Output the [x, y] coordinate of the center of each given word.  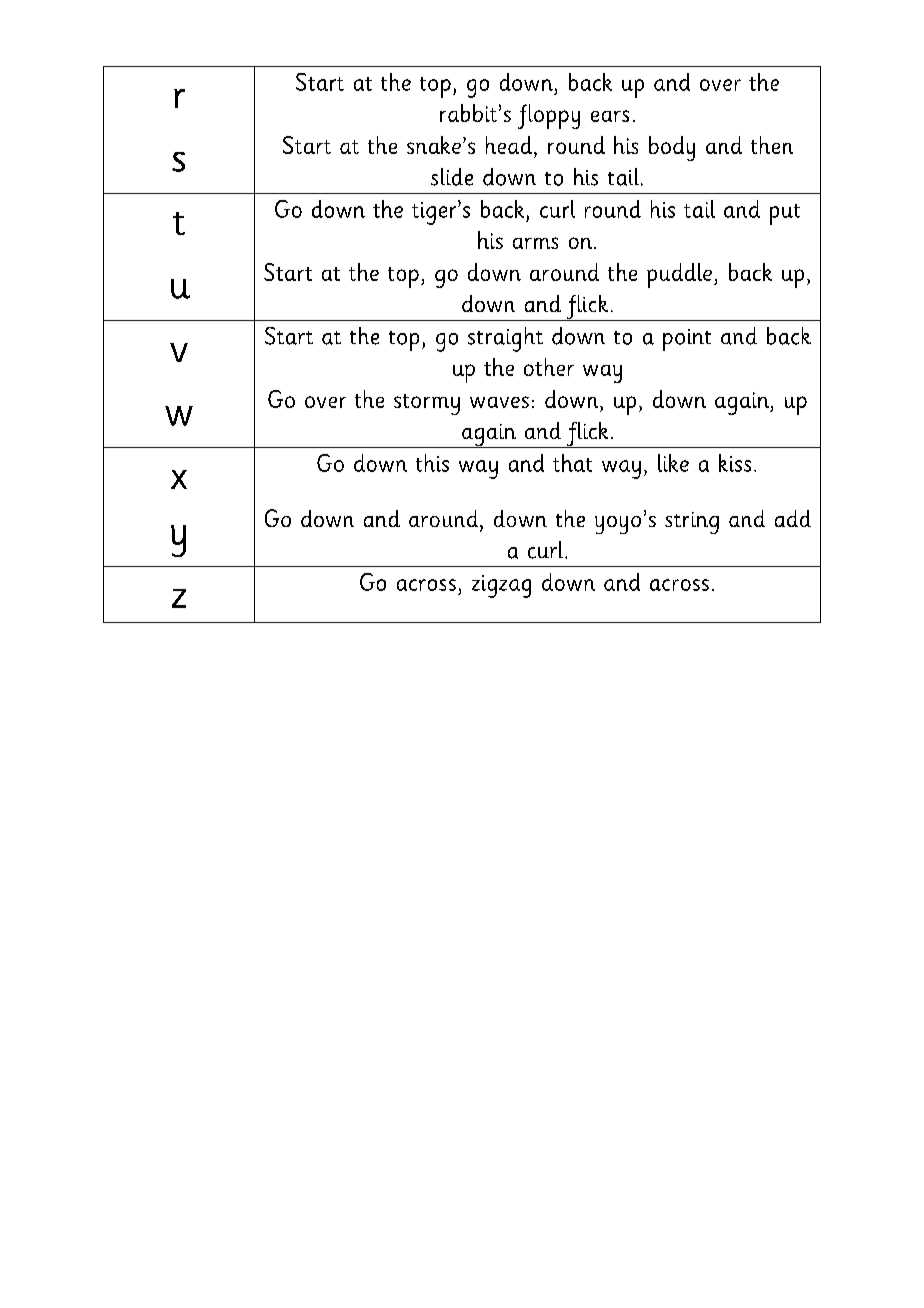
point [687, 340]
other [549, 367]
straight [505, 339]
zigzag [501, 586]
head [509, 145]
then [772, 145]
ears [610, 116]
